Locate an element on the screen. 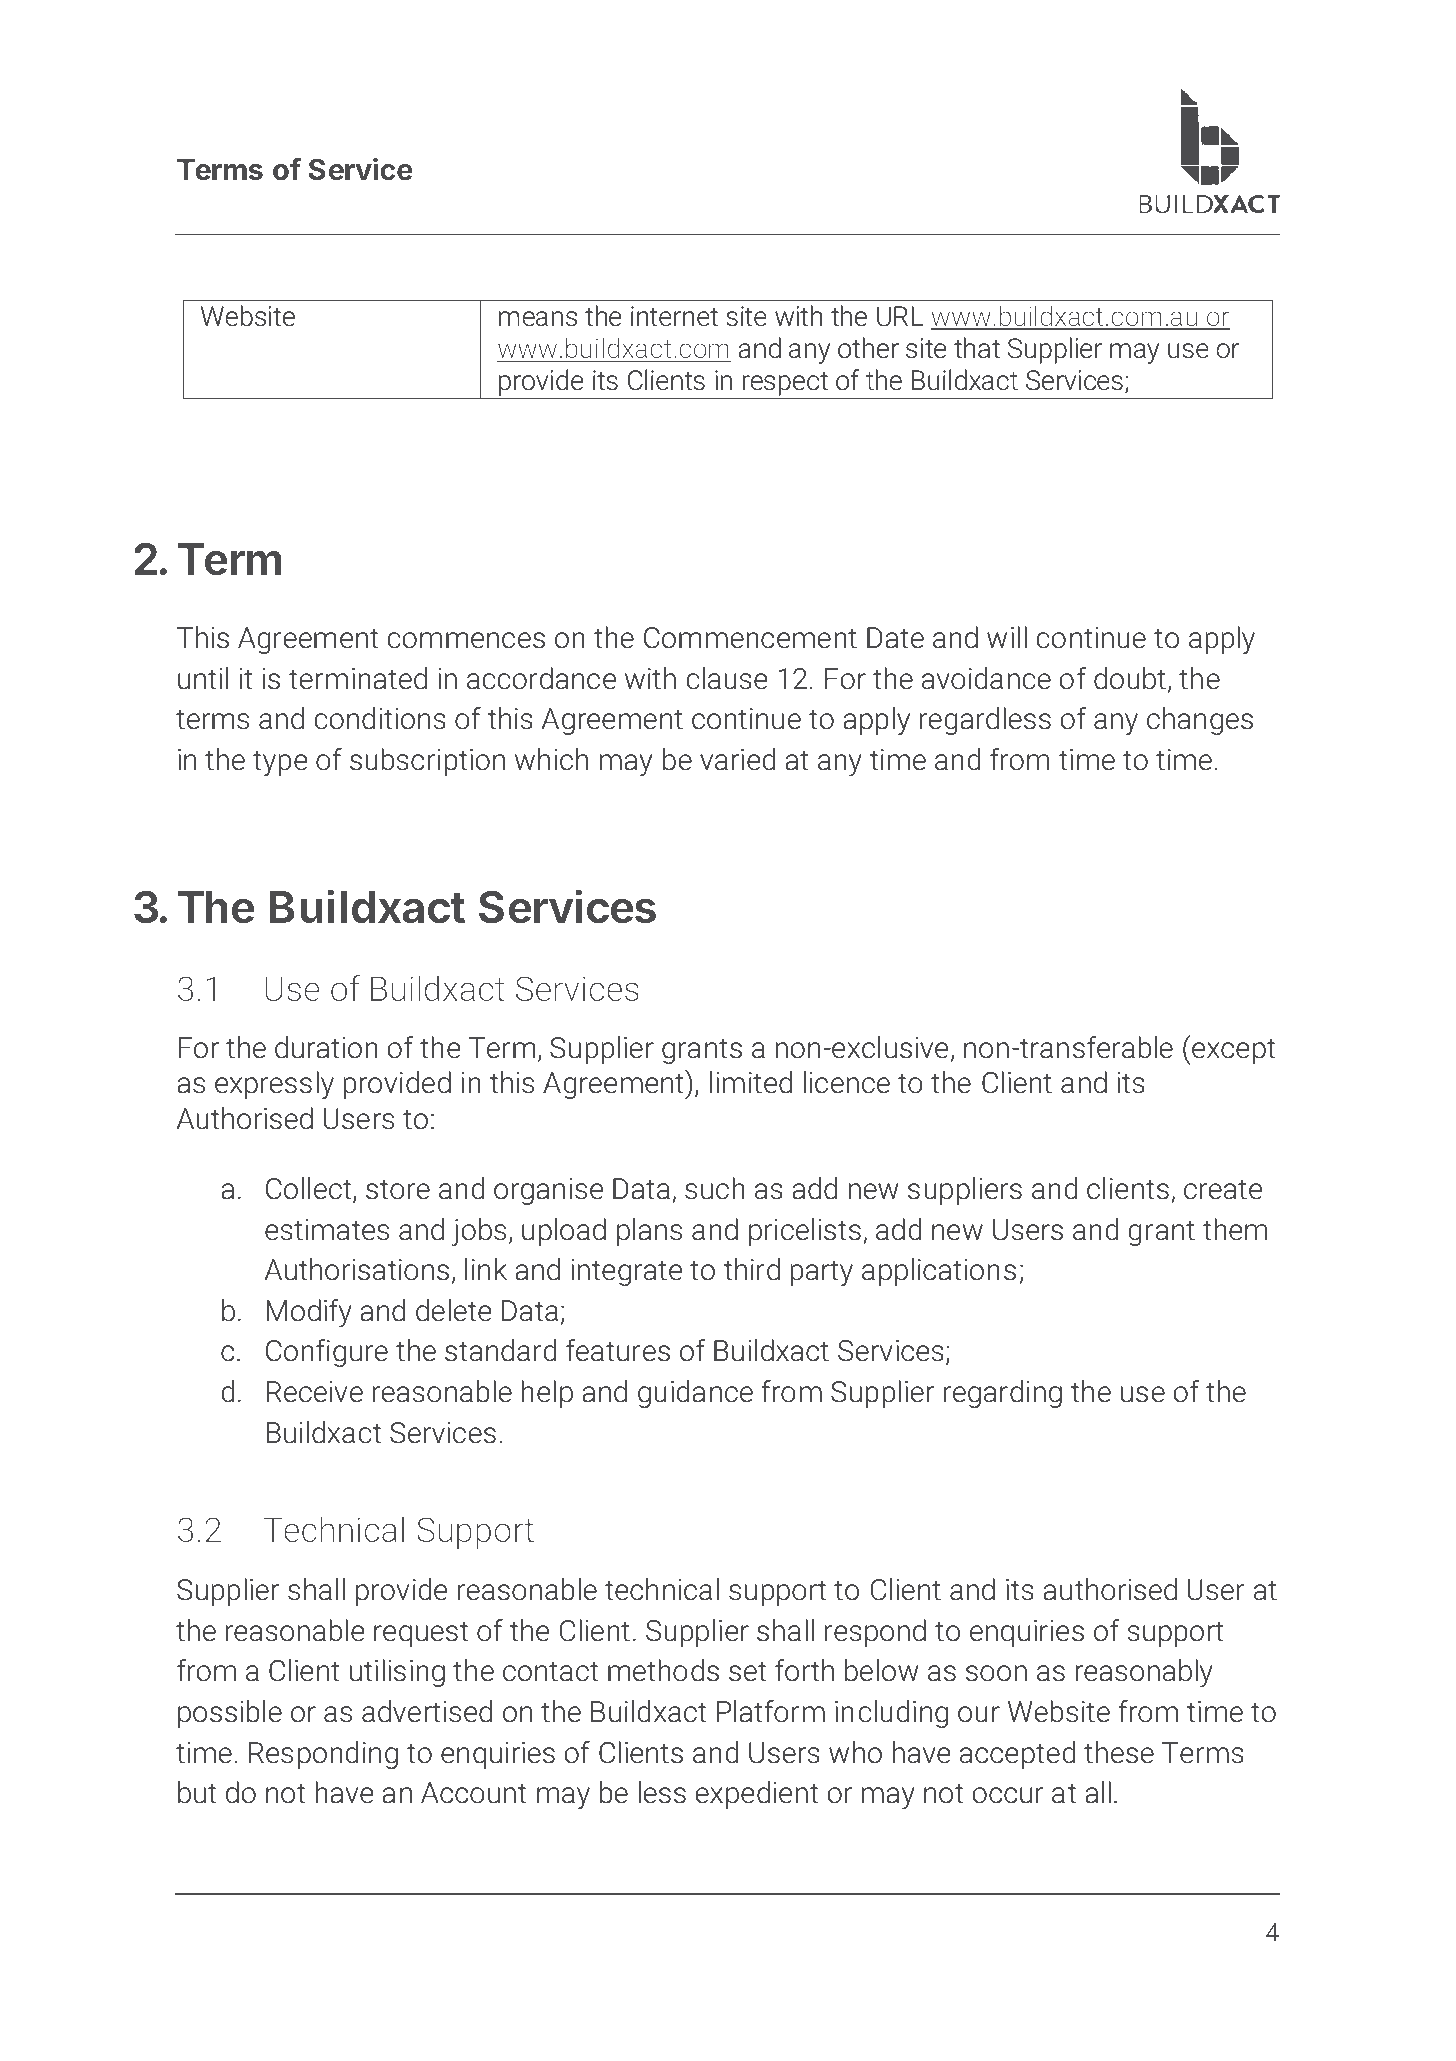  means is located at coordinates (538, 319).
